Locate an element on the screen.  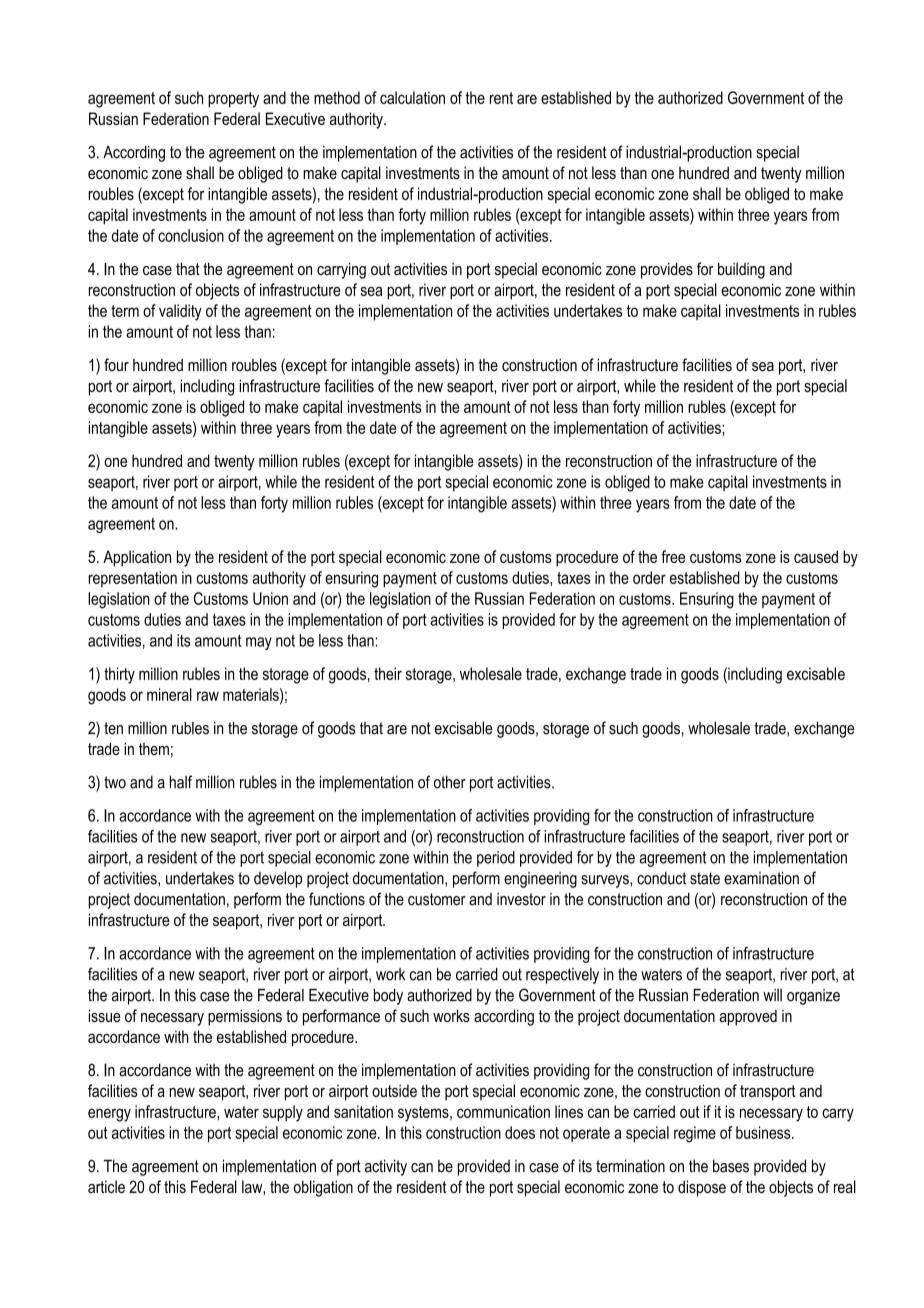
their is located at coordinates (388, 673).
